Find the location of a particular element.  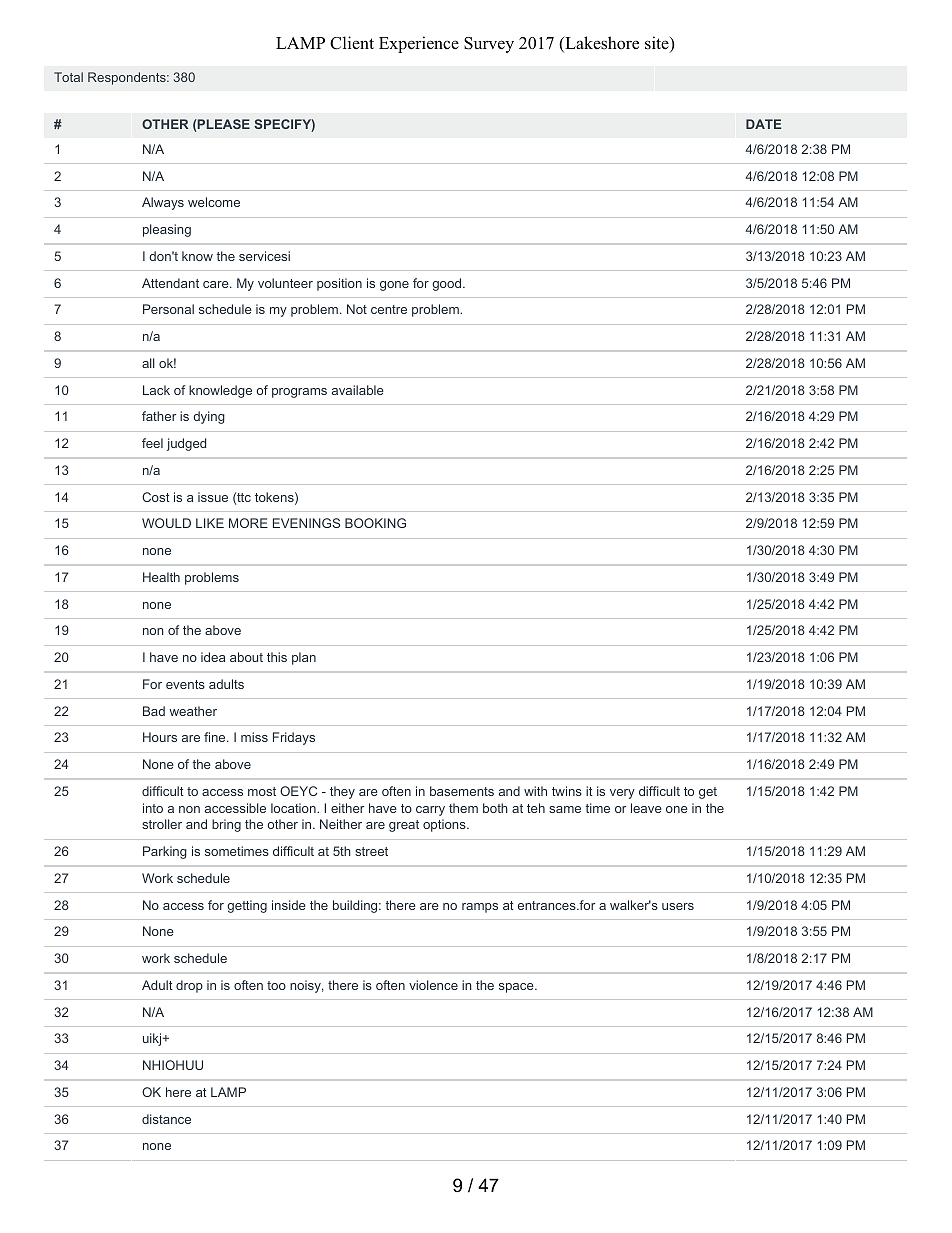

very is located at coordinates (622, 794).
